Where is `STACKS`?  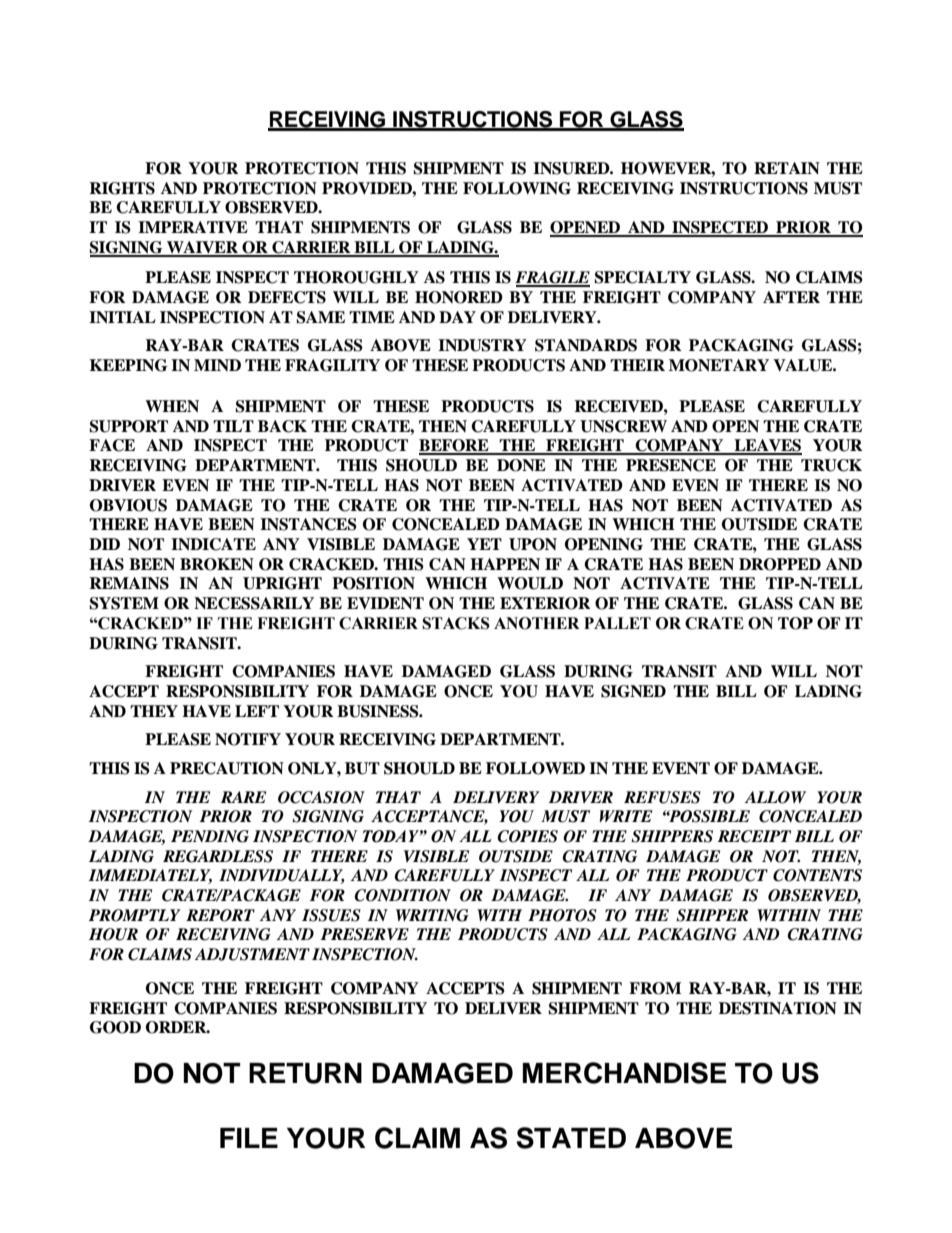
STACKS is located at coordinates (456, 623).
